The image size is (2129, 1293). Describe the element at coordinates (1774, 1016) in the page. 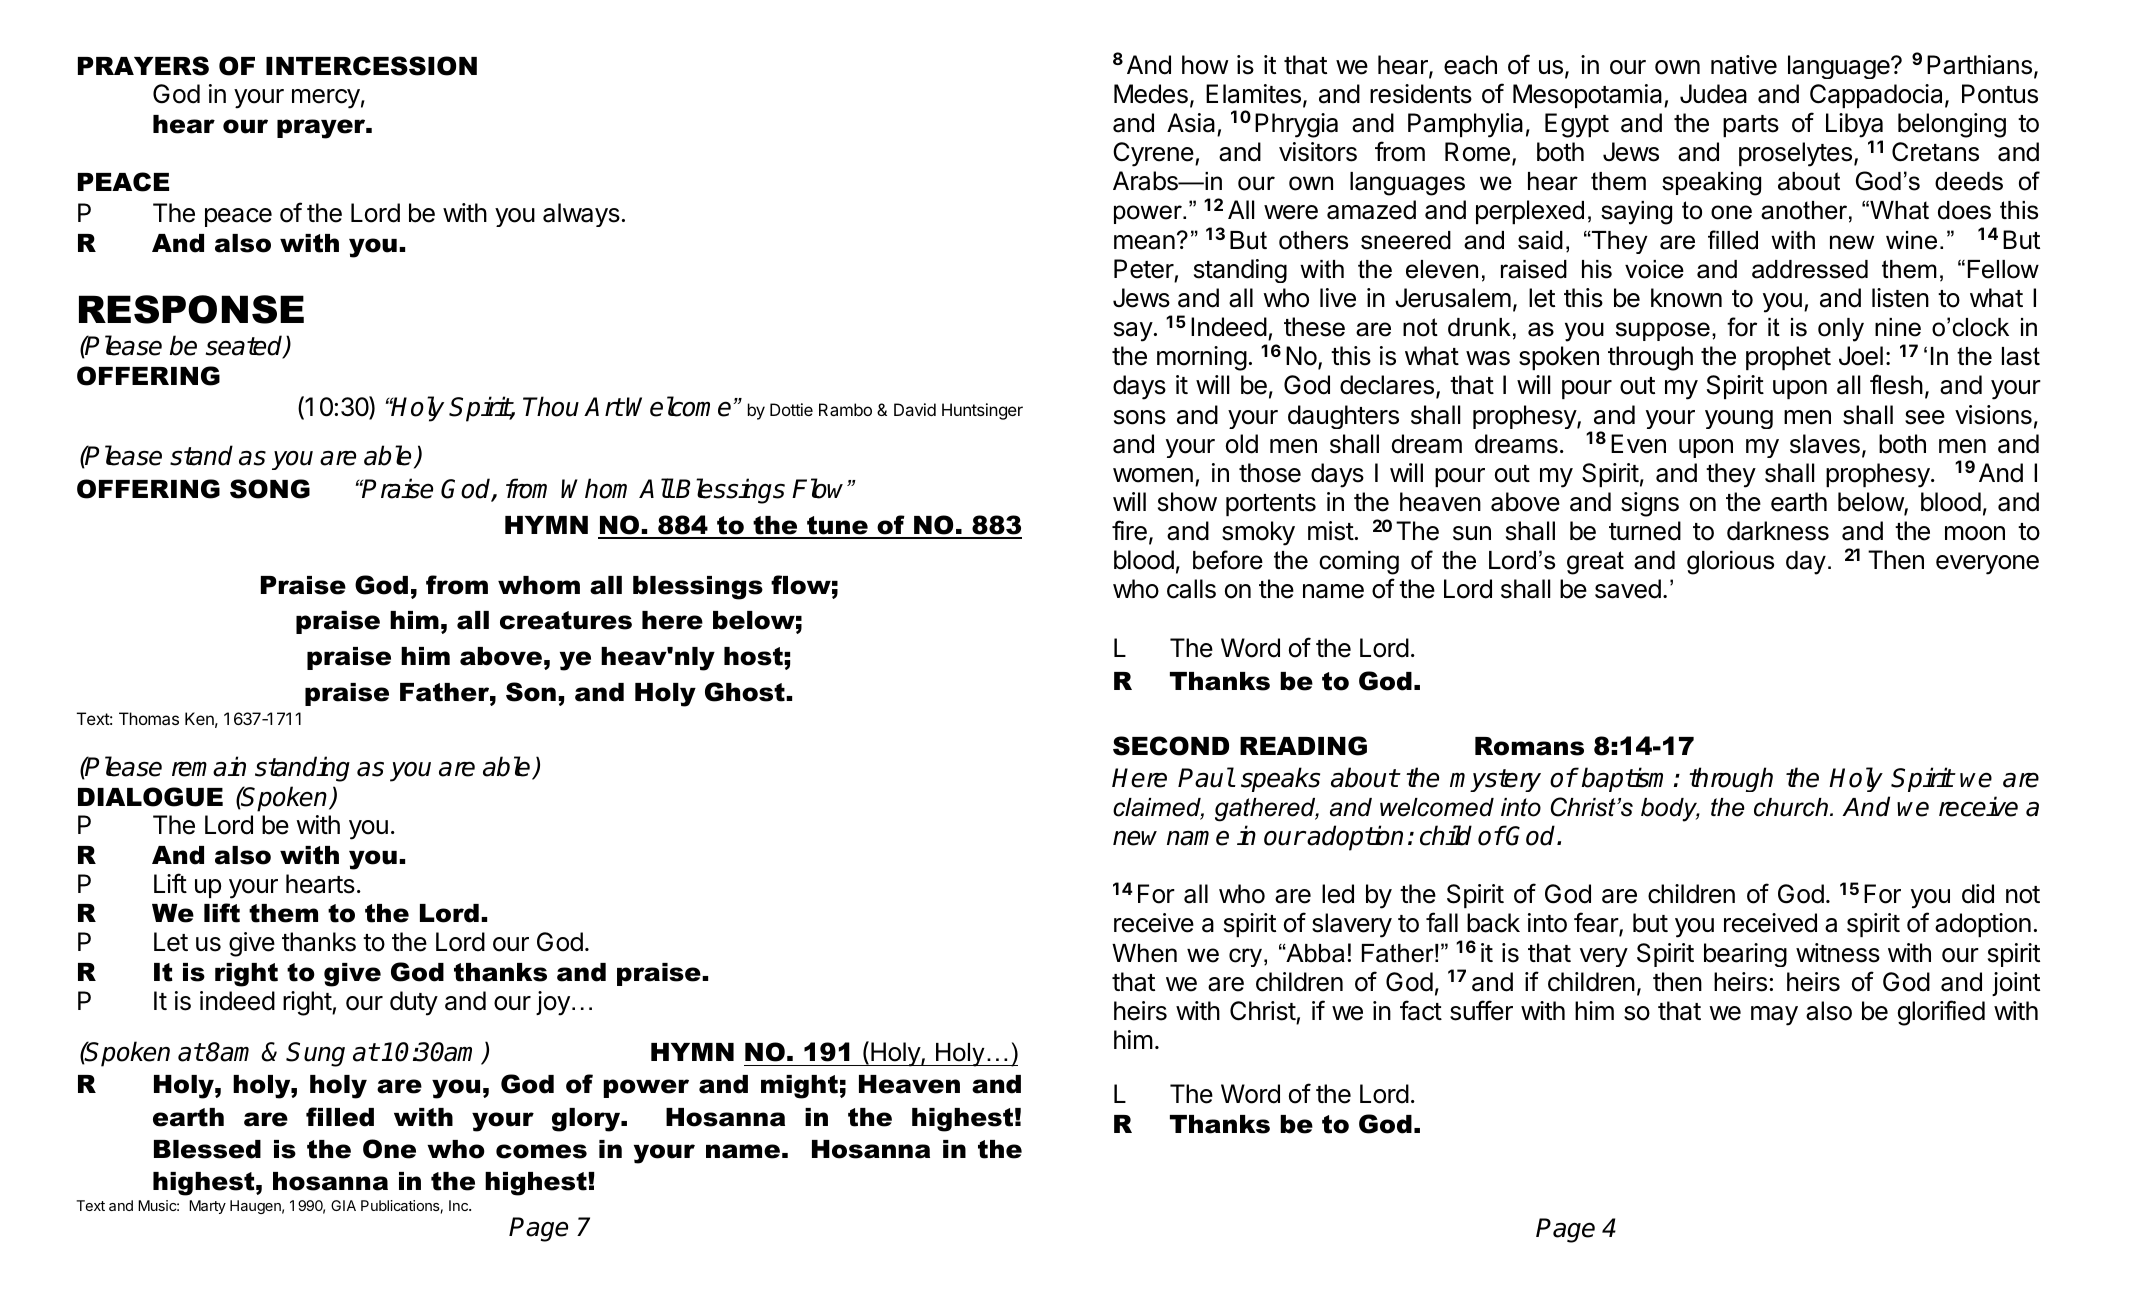

I see `may` at that location.
